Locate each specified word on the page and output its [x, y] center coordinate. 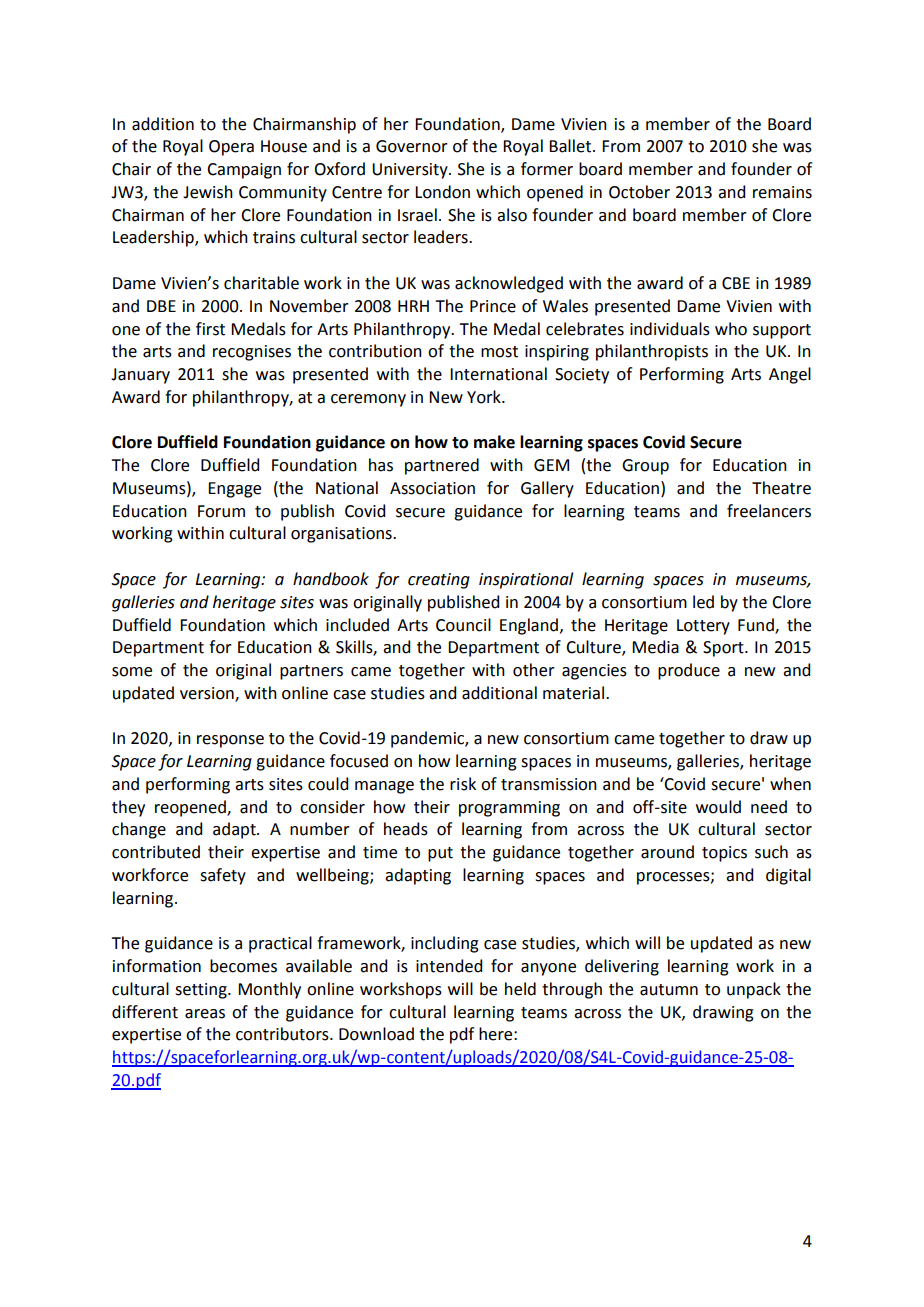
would [718, 807]
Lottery [703, 627]
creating [439, 581]
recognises [252, 353]
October [639, 192]
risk [463, 784]
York [485, 397]
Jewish [208, 192]
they [128, 808]
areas [205, 1014]
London [442, 192]
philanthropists [652, 352]
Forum [221, 511]
